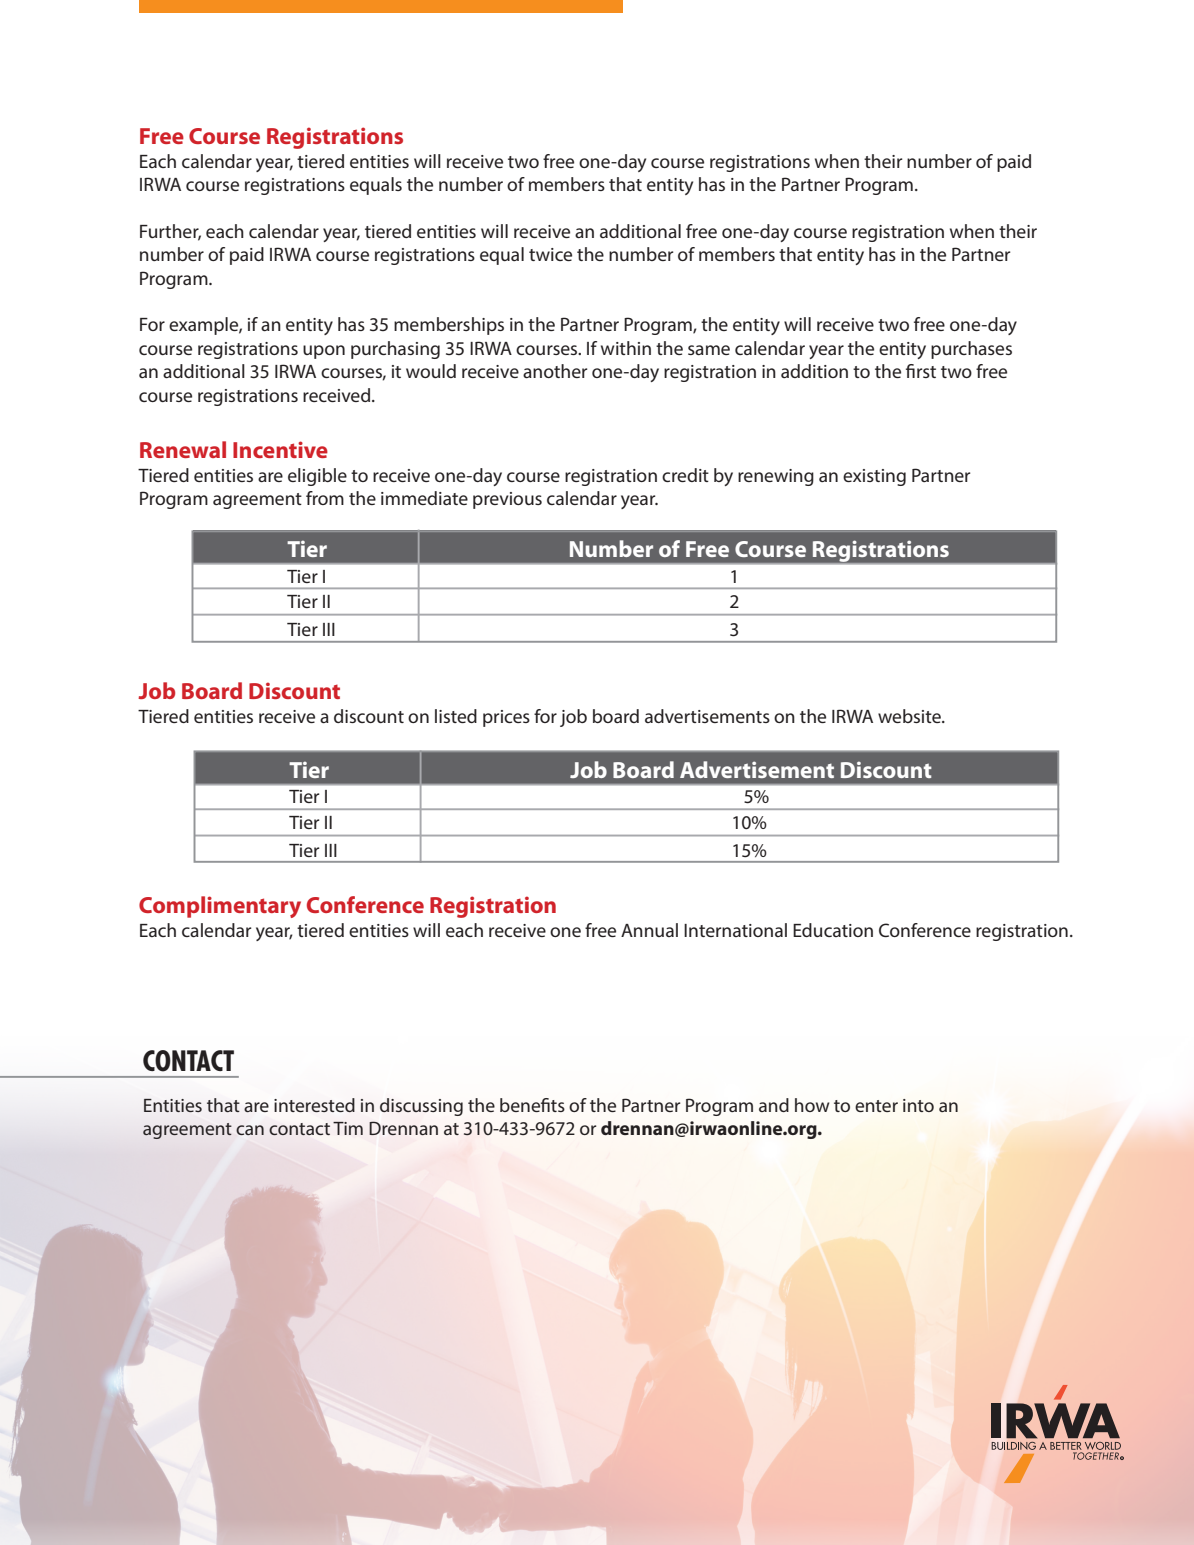  I want to click on interested, so click(314, 1105).
